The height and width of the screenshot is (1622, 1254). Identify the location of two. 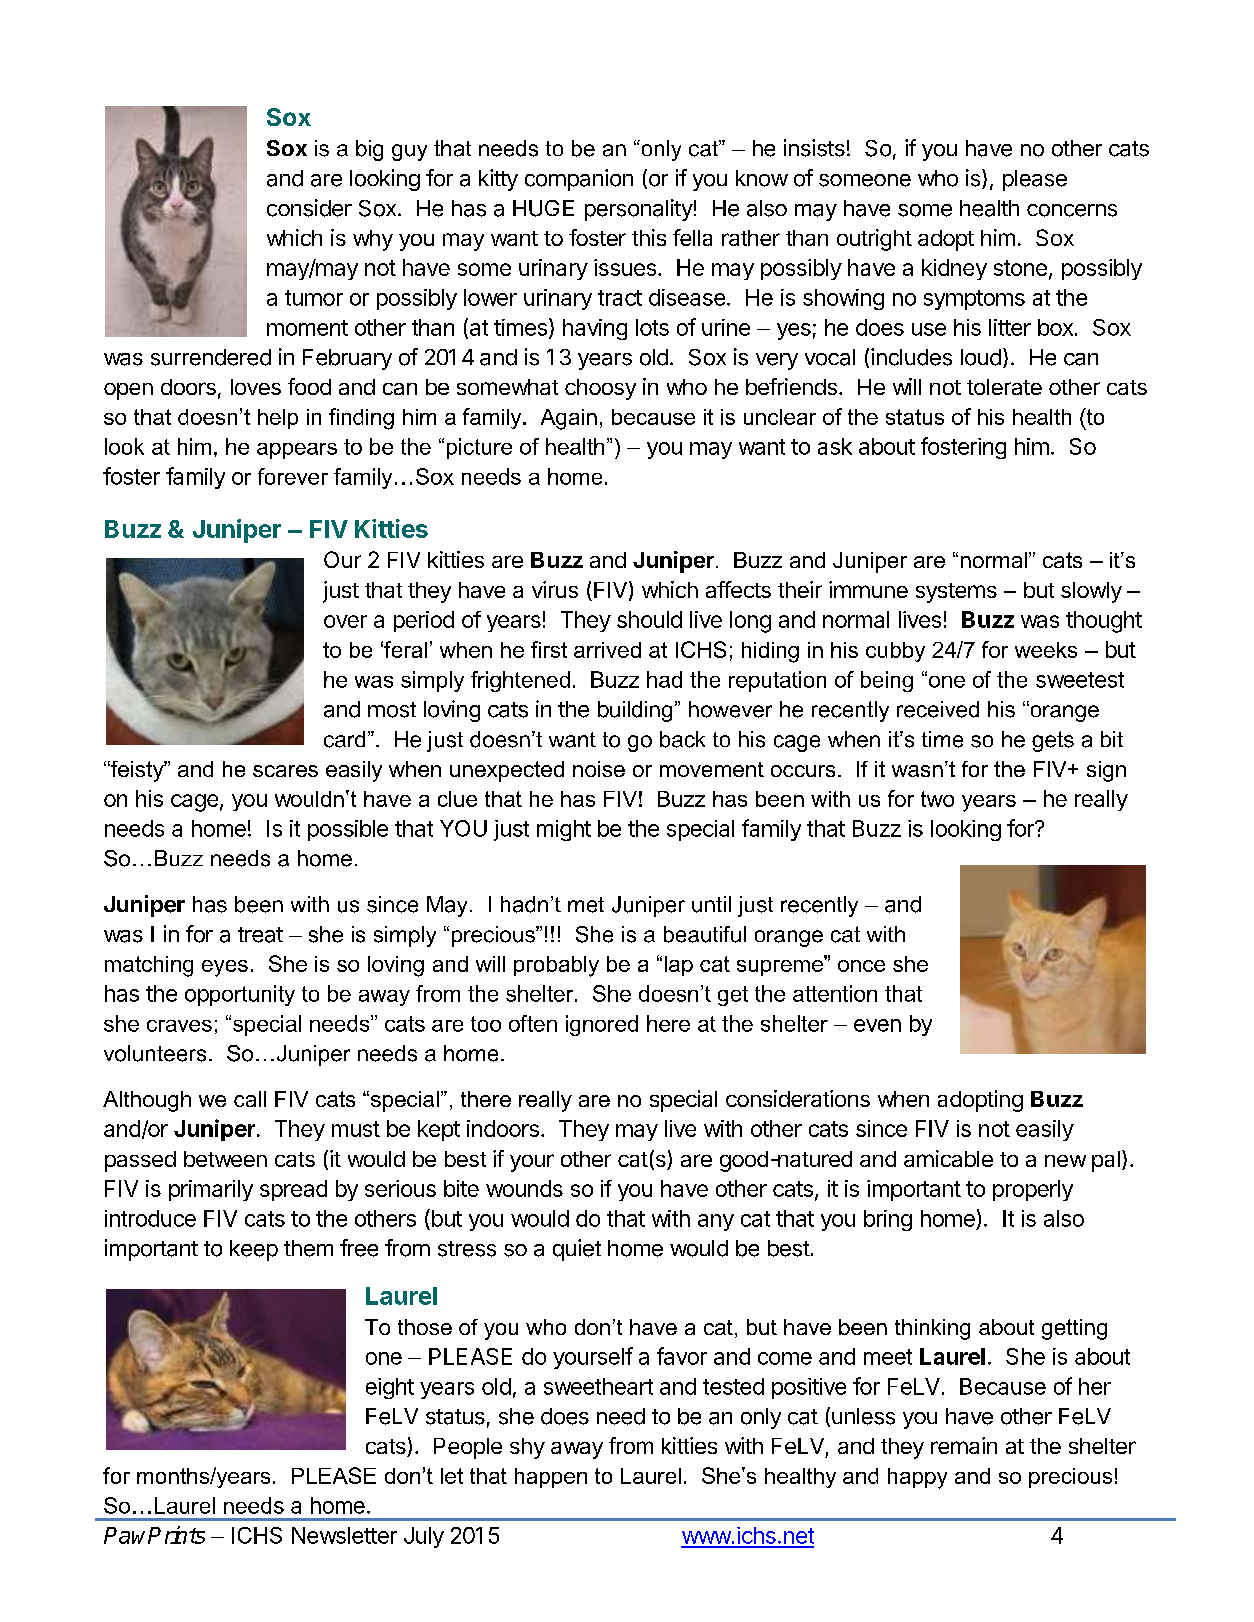
(937, 799).
